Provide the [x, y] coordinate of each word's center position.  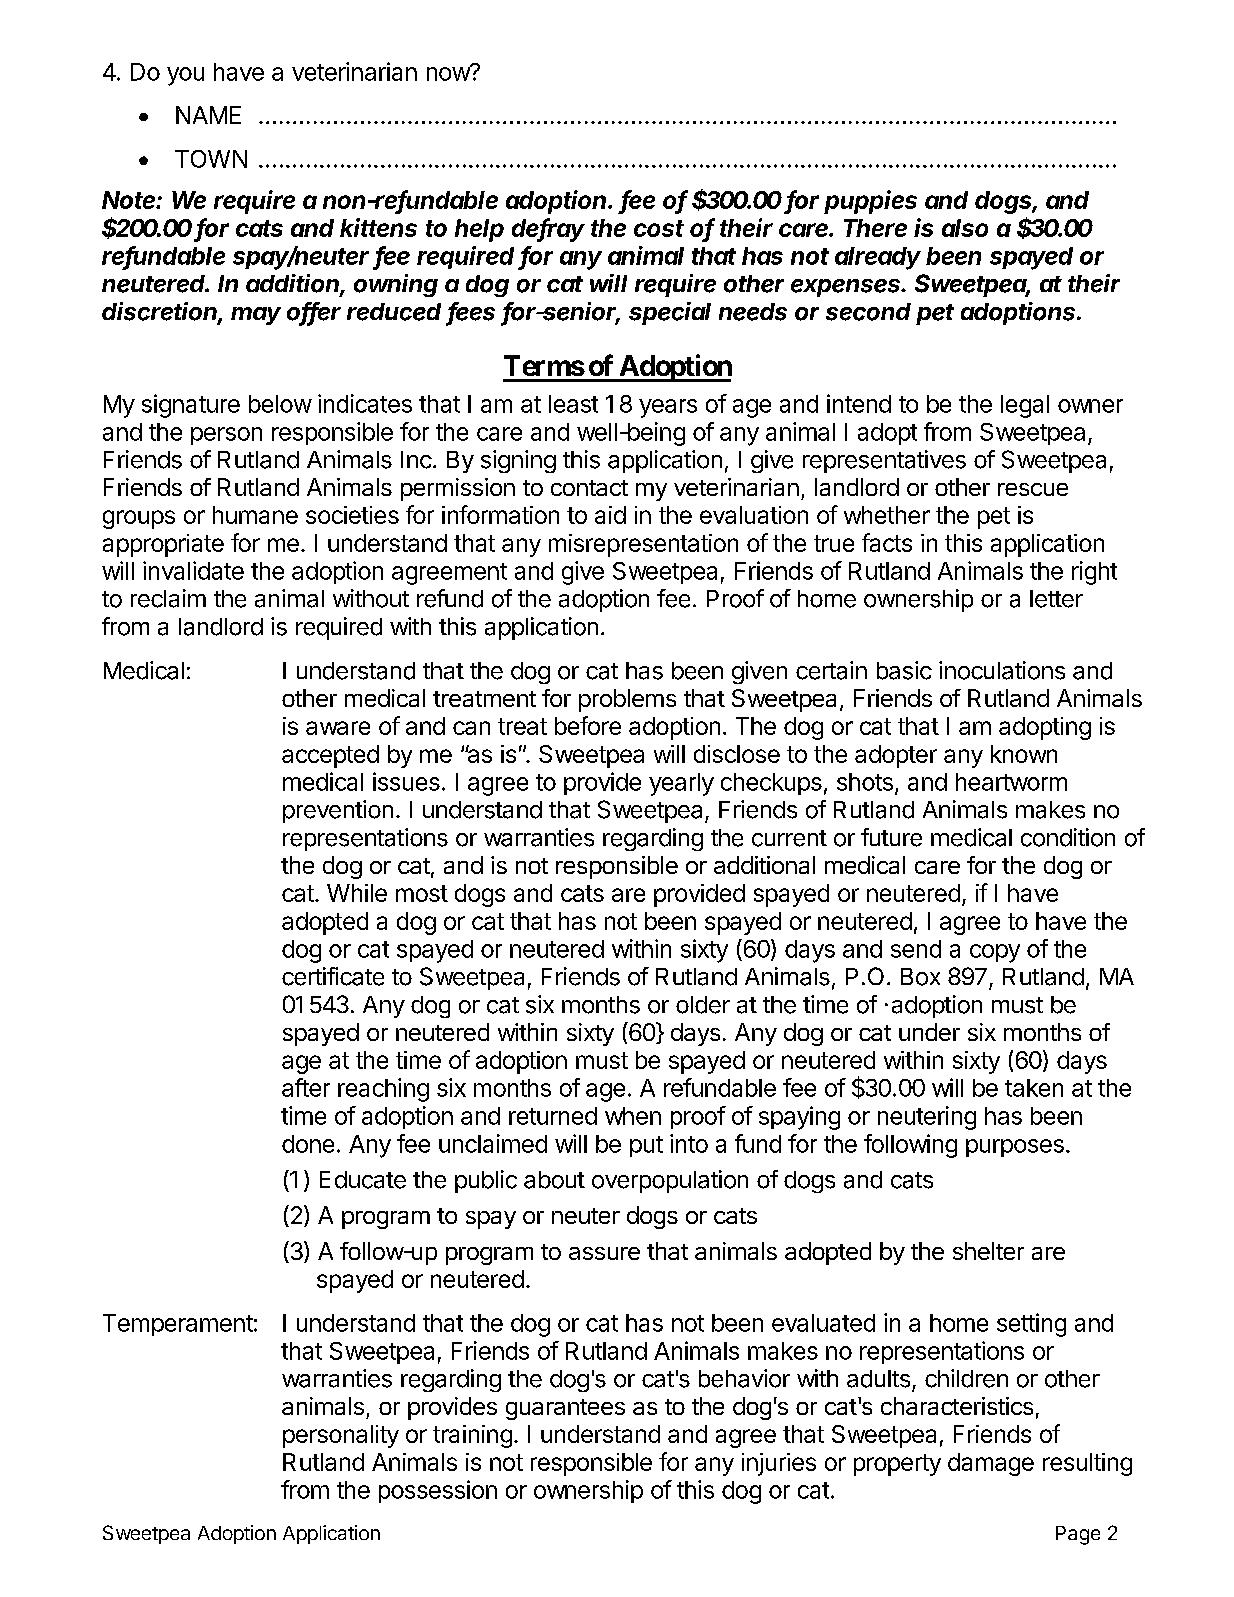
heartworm [1011, 782]
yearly [681, 784]
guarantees [565, 1409]
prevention [338, 811]
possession [438, 1491]
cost [659, 228]
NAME [208, 115]
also [965, 228]
